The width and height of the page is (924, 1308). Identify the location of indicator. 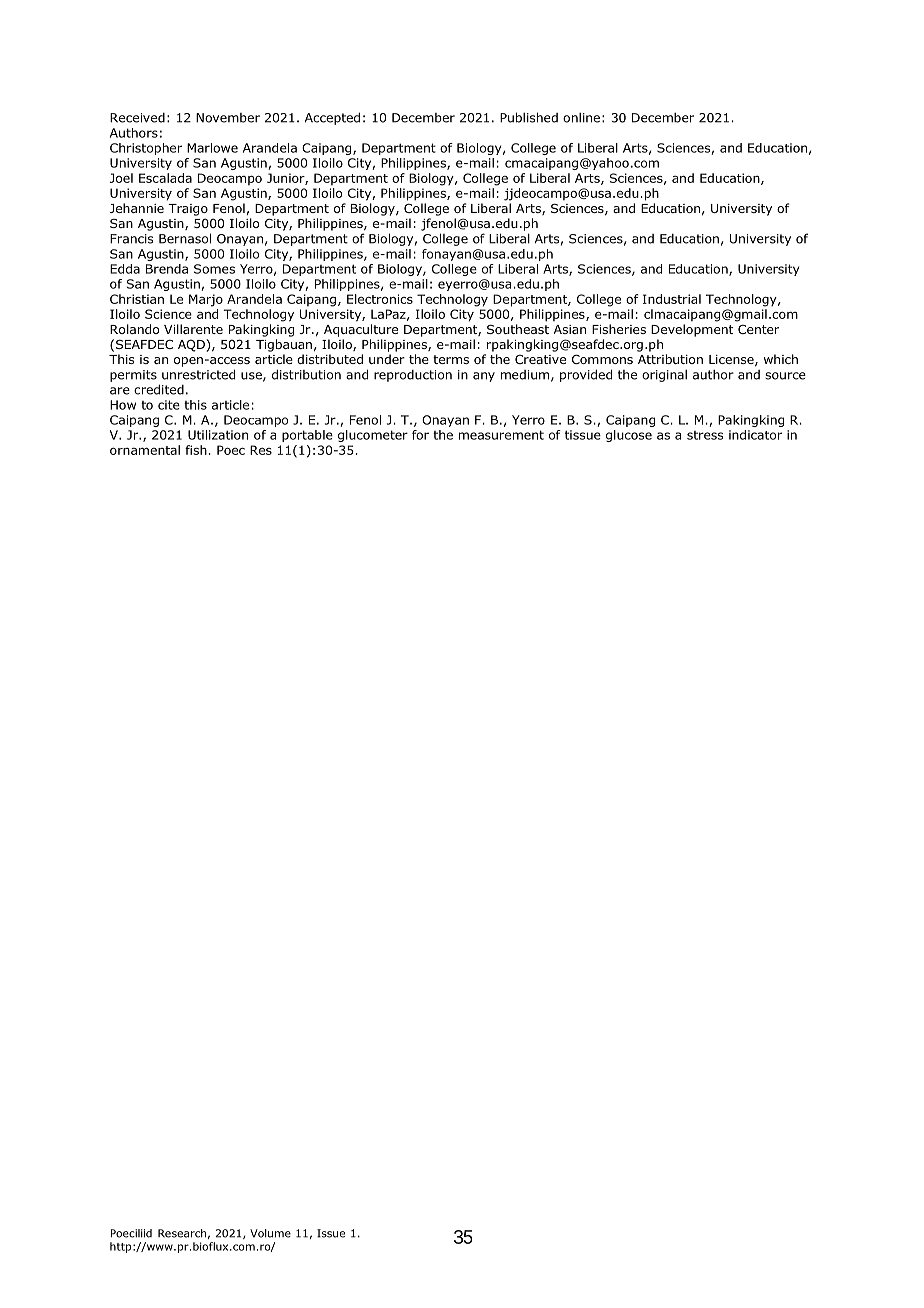
(755, 435).
